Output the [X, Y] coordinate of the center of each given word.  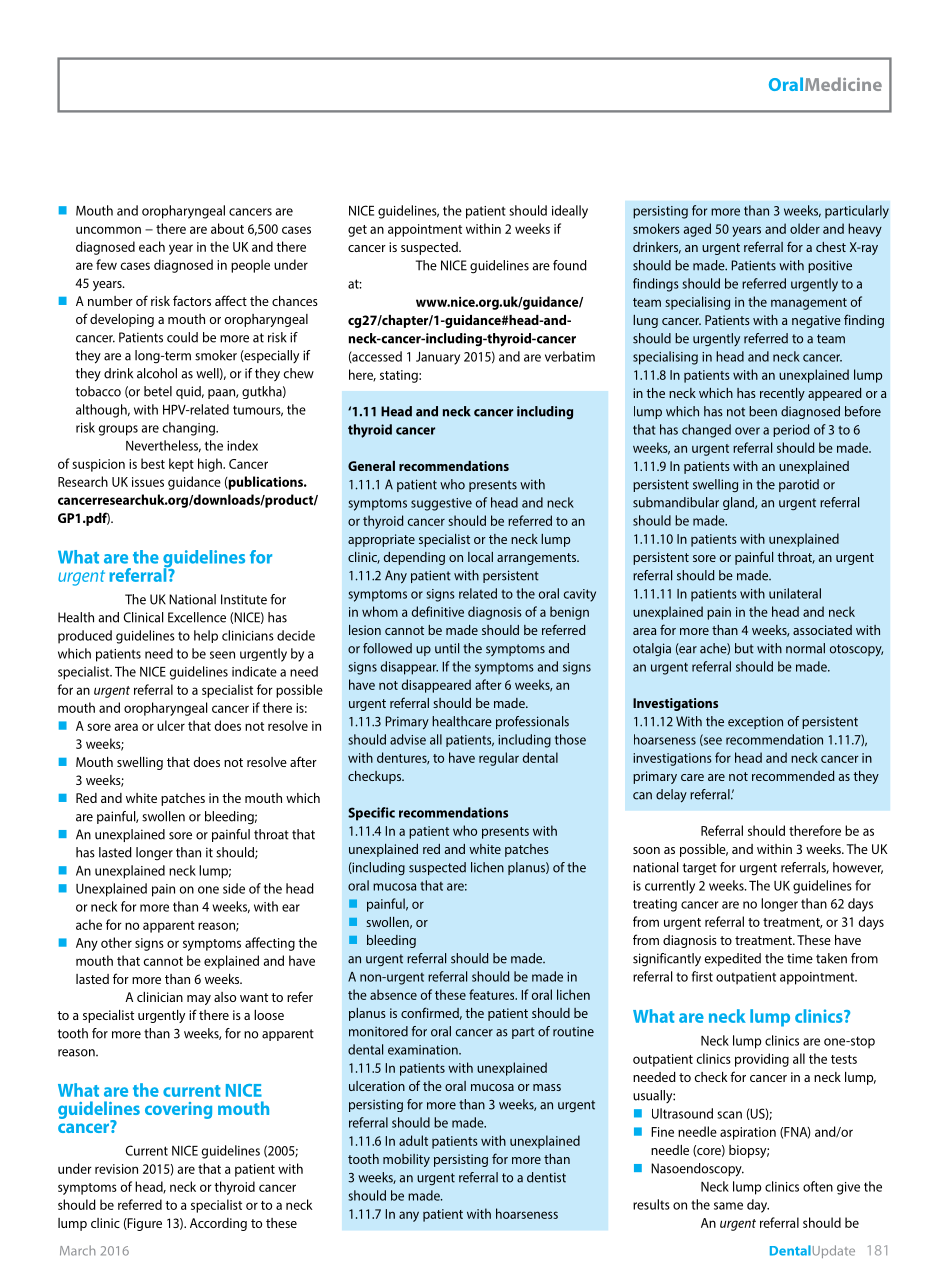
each [152, 246]
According [218, 1224]
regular [499, 759]
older [805, 228]
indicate [254, 671]
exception [755, 722]
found [570, 265]
